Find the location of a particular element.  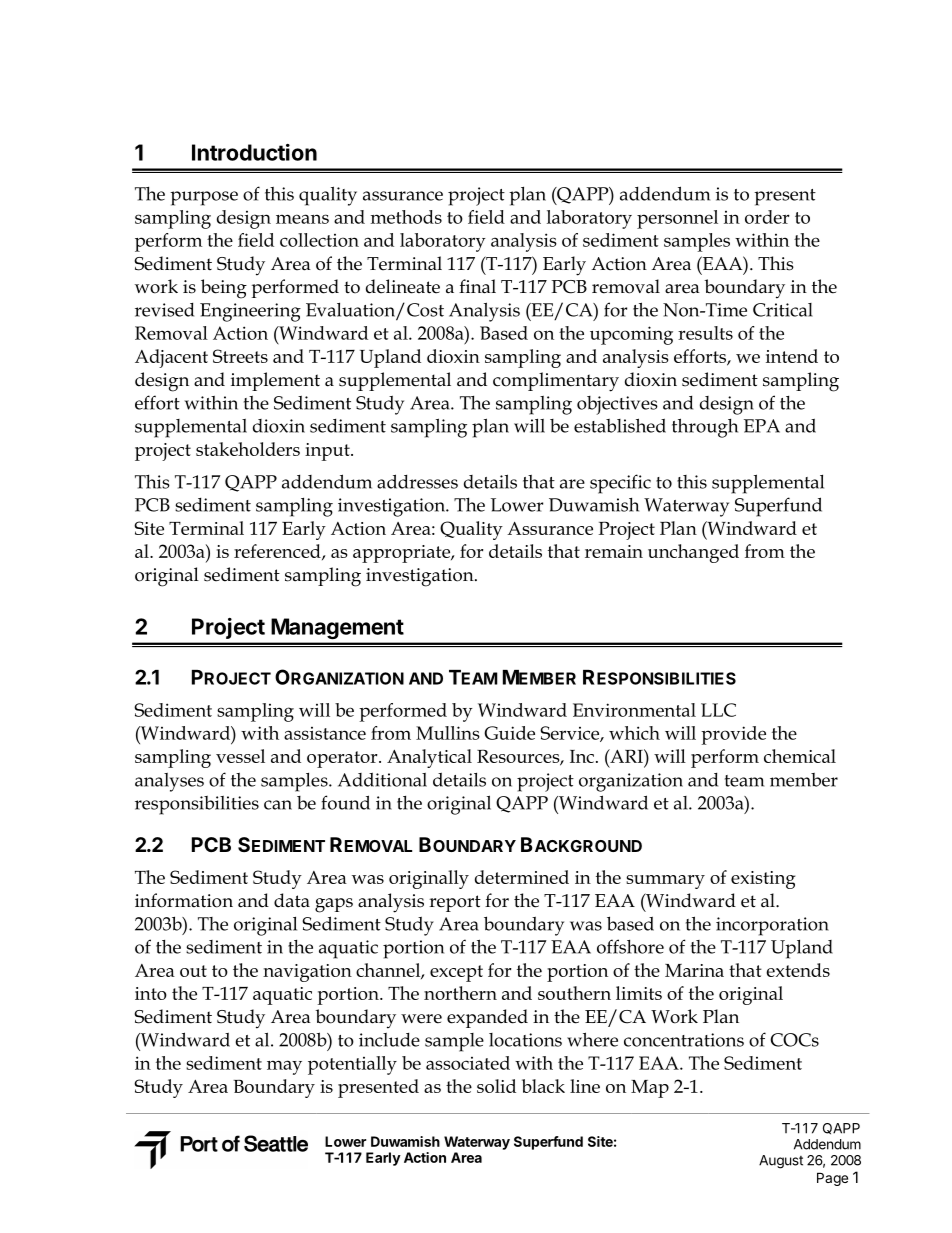

can is located at coordinates (278, 805).
